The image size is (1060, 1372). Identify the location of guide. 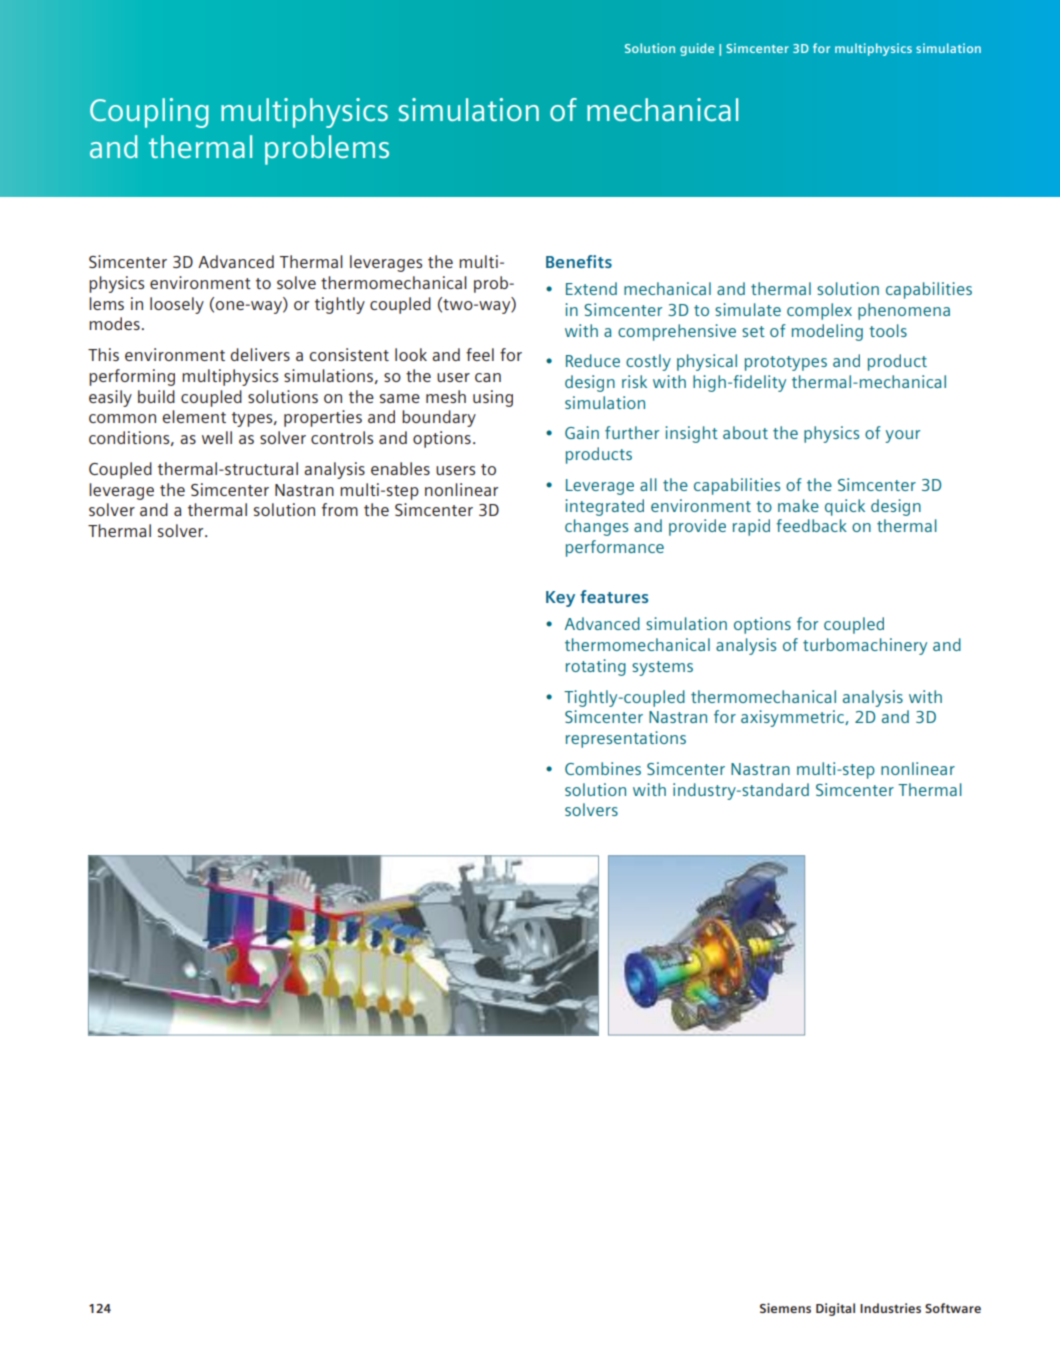
(697, 49).
